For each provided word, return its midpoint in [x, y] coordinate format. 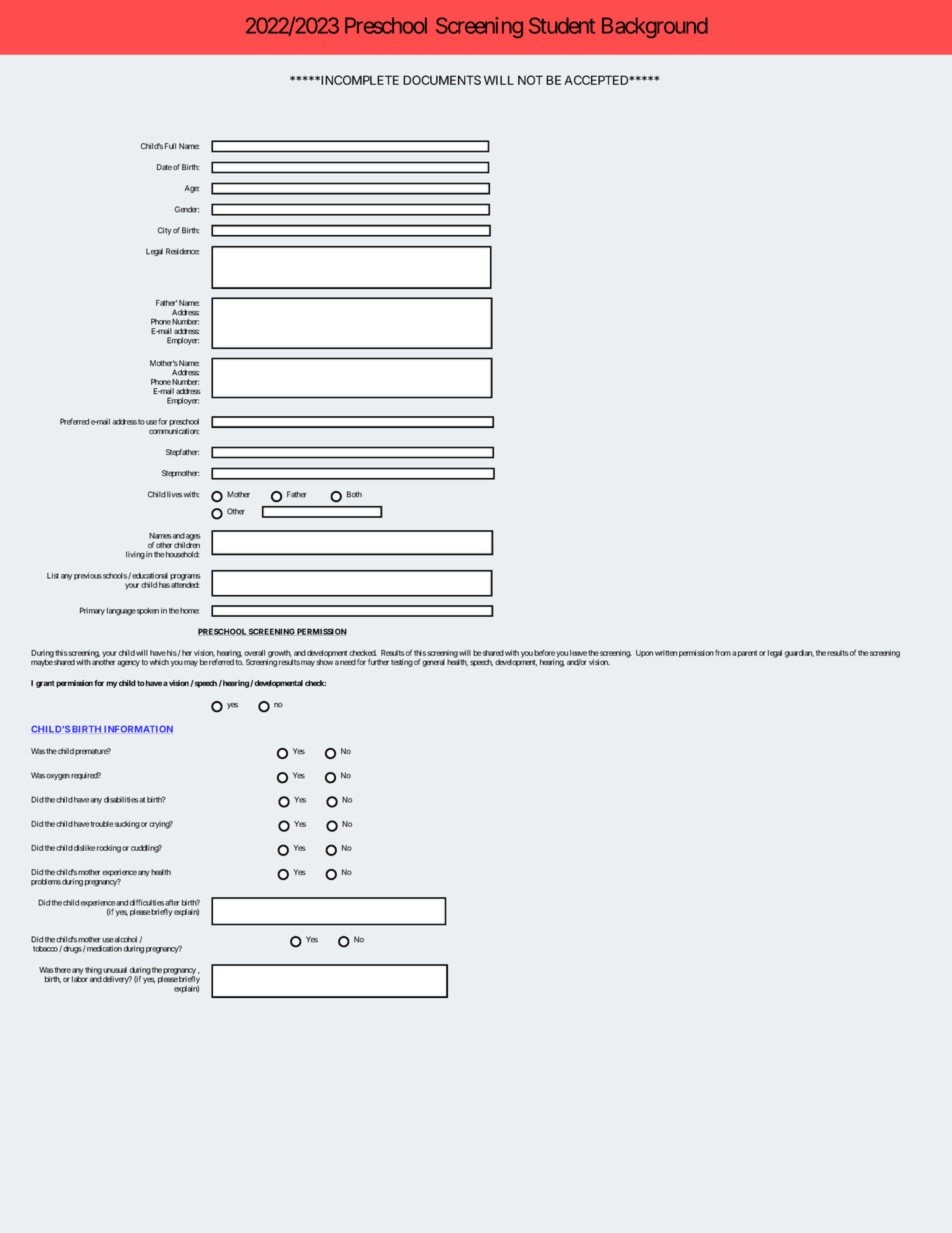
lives [175, 494]
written [666, 653]
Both [354, 494]
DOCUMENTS [442, 80]
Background [655, 27]
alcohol [126, 939]
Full [170, 146]
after [172, 902]
